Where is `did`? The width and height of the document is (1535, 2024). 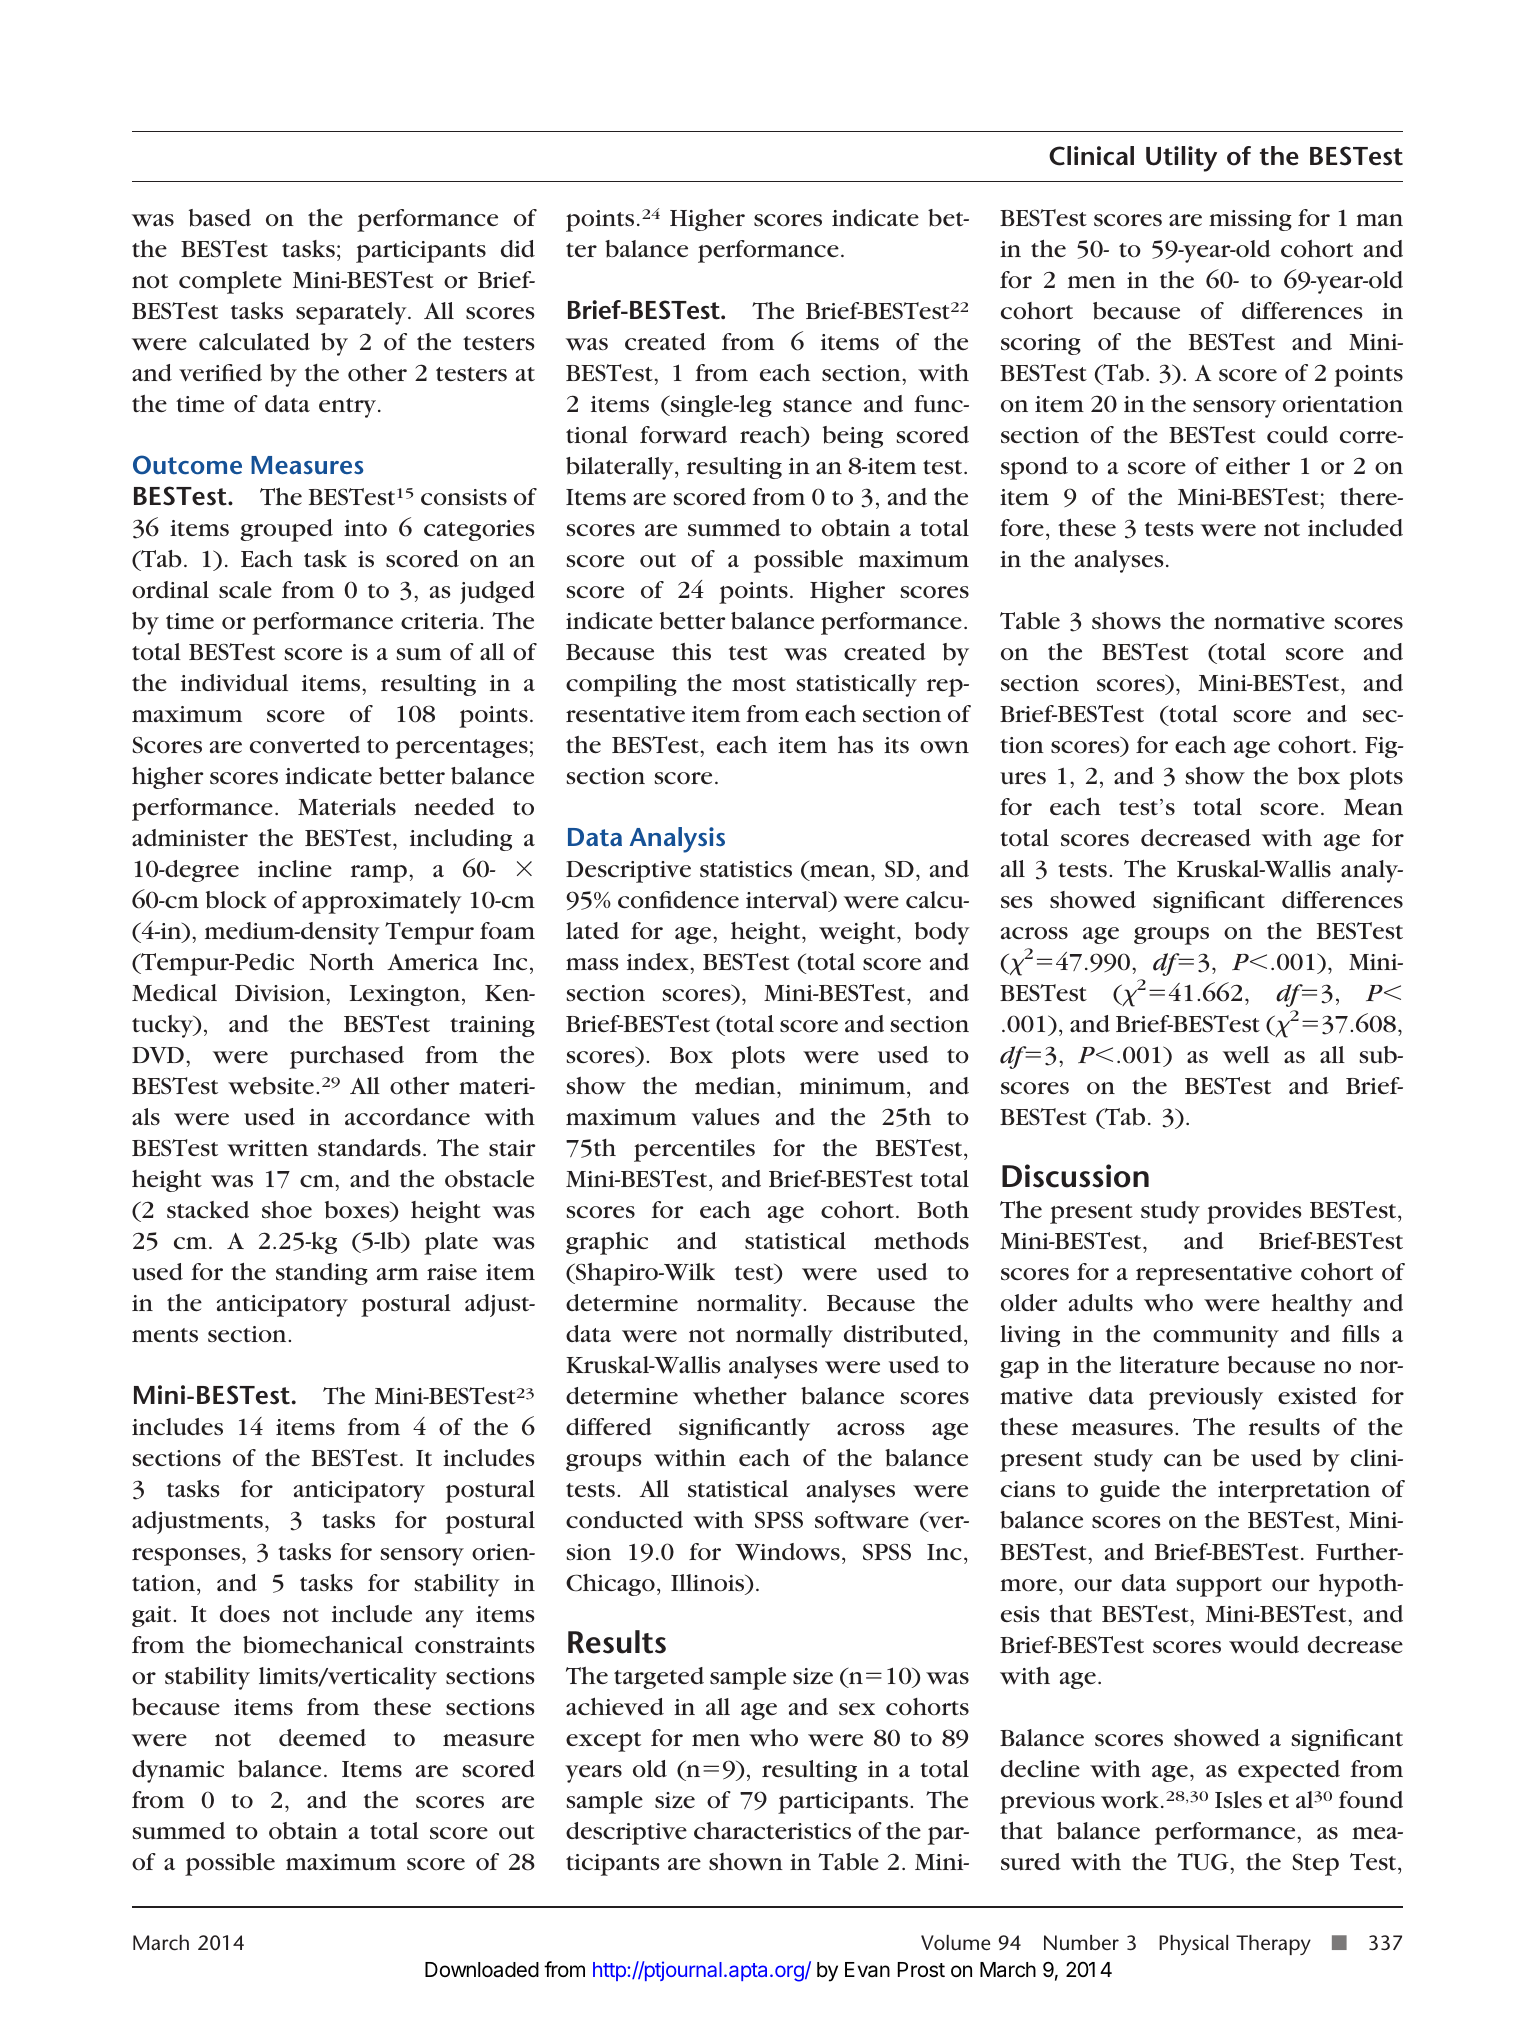
did is located at coordinates (518, 248).
